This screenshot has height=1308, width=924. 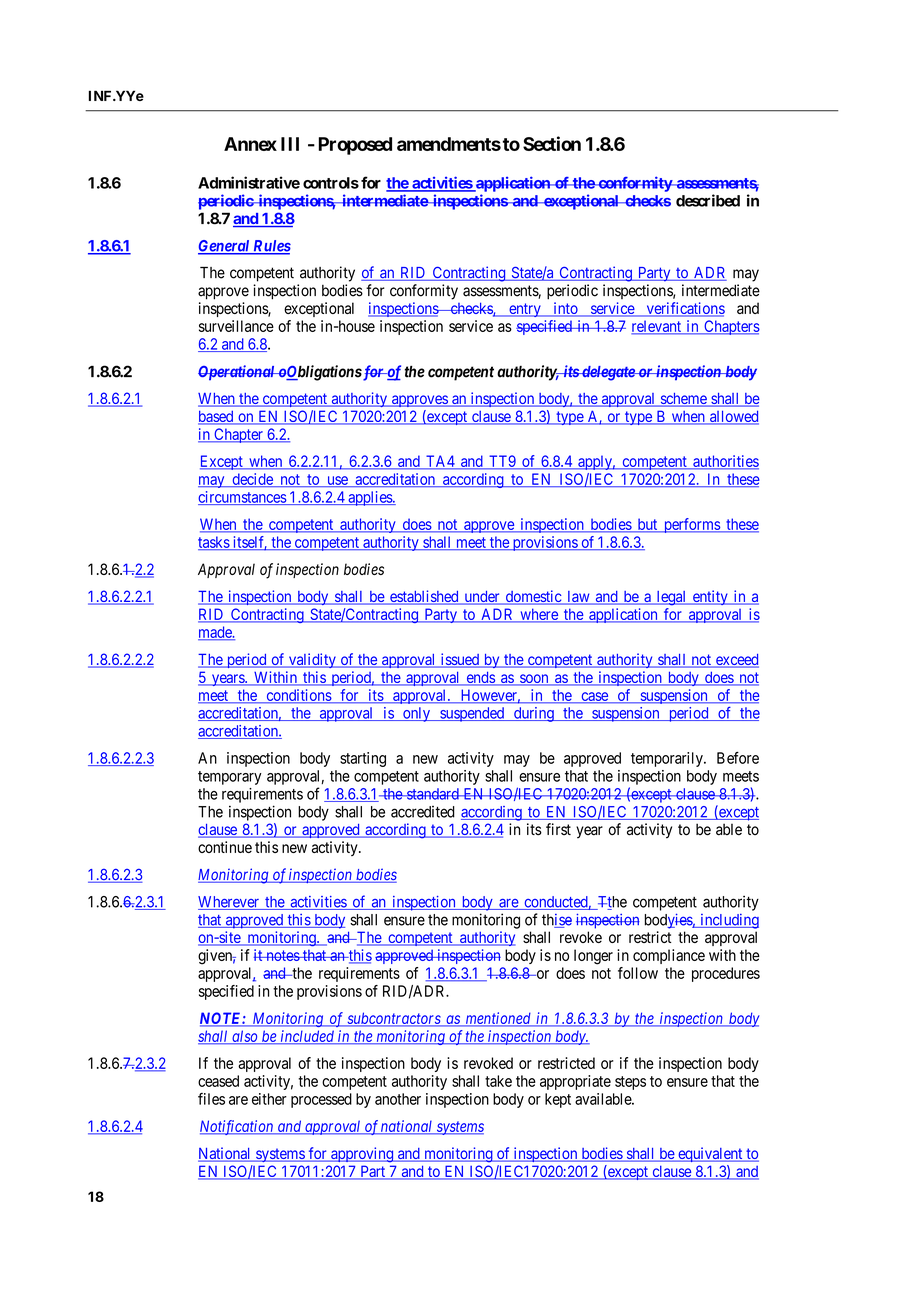 I want to click on temporary, so click(x=230, y=778).
